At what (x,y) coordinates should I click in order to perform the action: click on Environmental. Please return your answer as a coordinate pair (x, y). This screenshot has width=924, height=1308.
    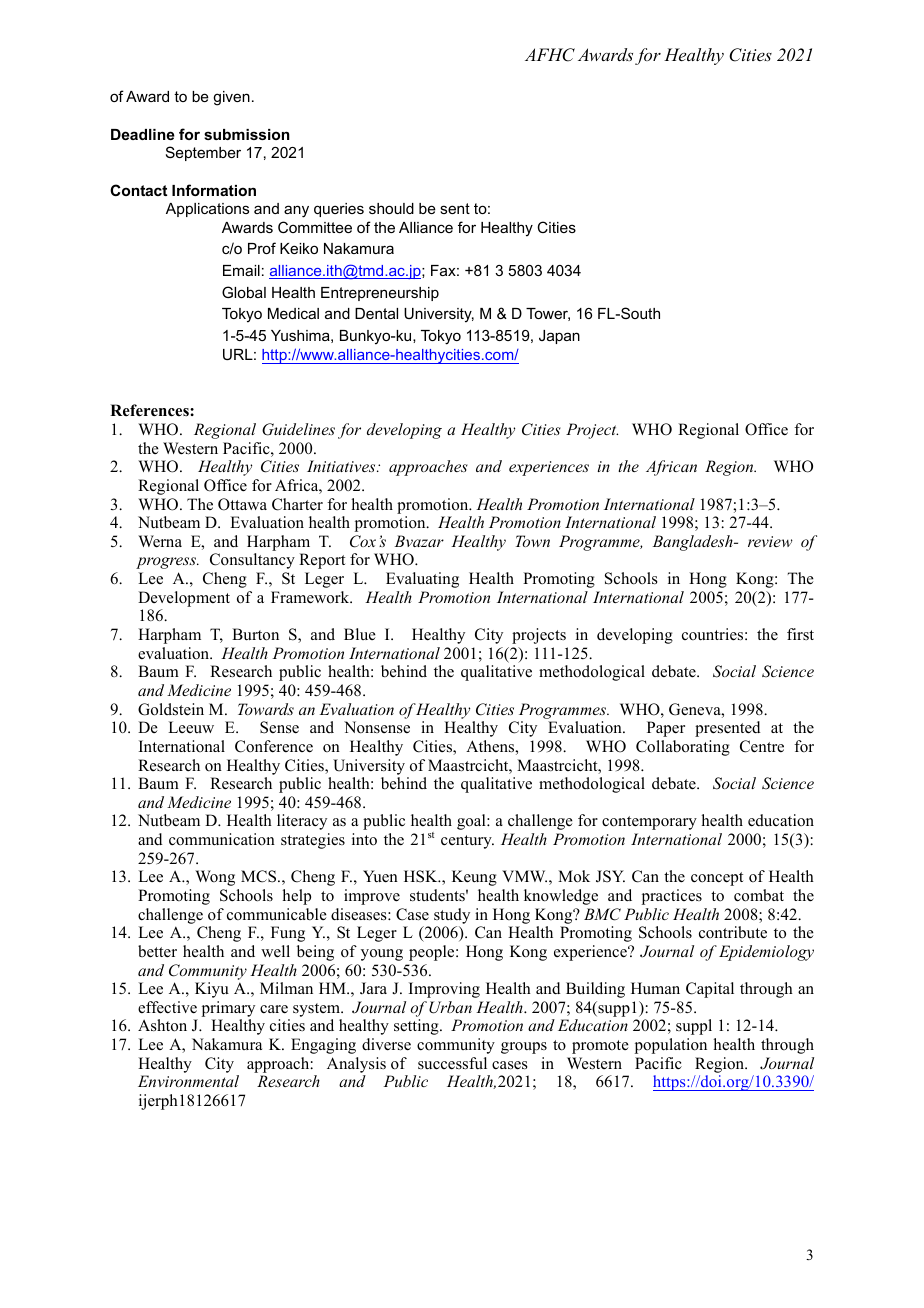
    Looking at the image, I should click on (188, 1081).
